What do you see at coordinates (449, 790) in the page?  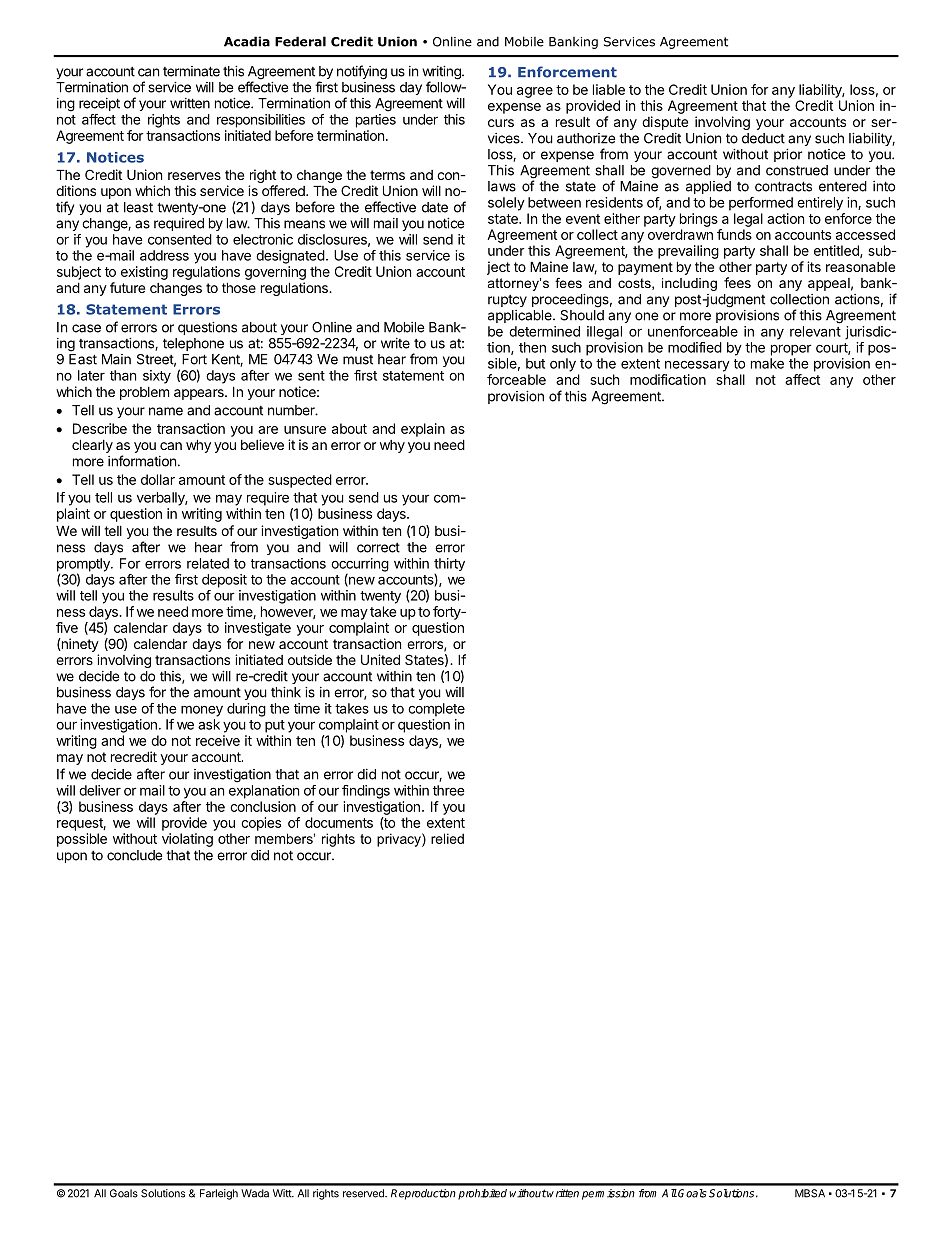 I see `three` at bounding box center [449, 790].
